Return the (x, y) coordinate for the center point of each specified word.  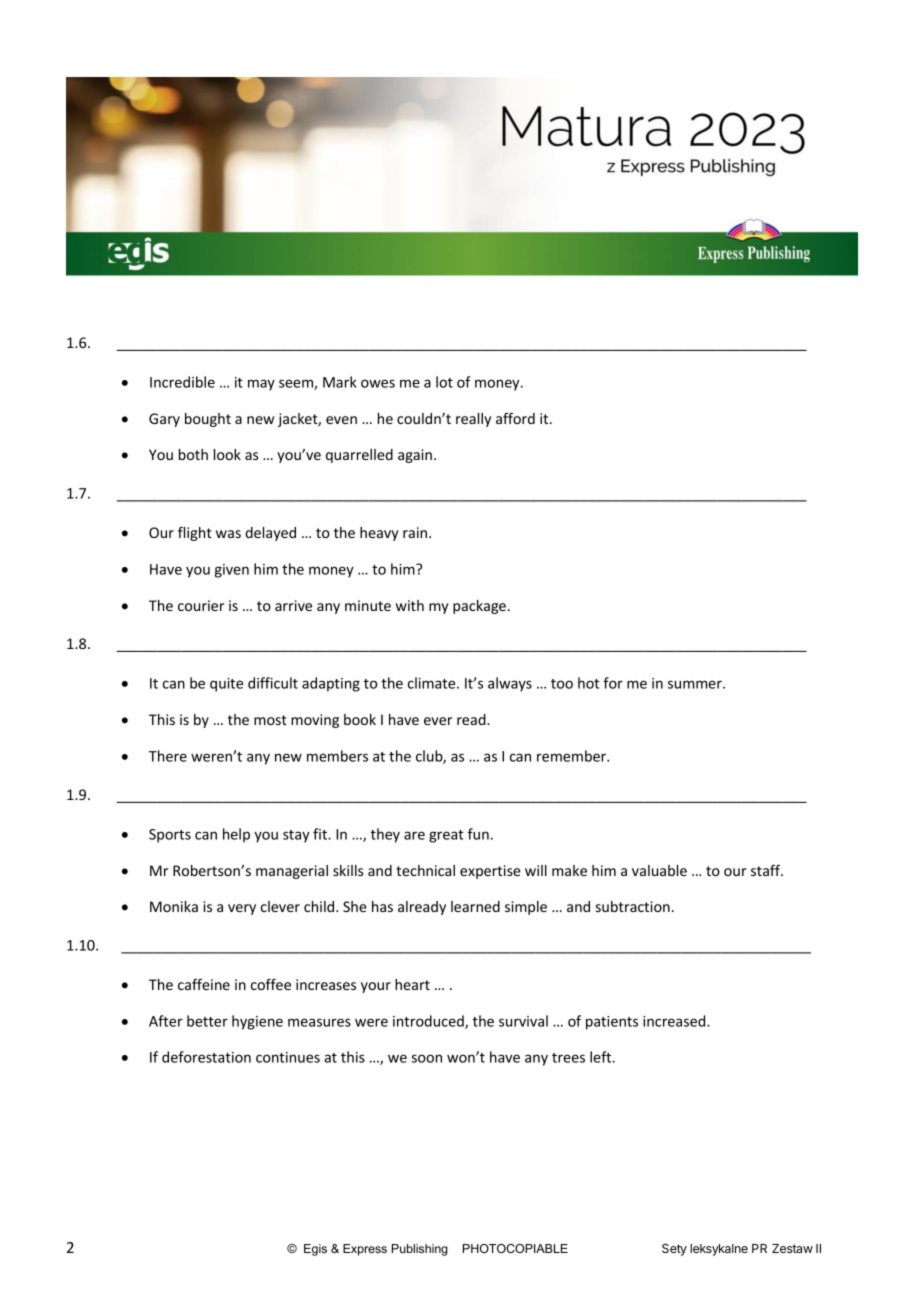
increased (675, 1021)
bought (208, 420)
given (232, 571)
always (510, 684)
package (479, 607)
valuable (659, 870)
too (562, 684)
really (473, 420)
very (242, 909)
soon (426, 1058)
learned (475, 906)
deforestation (206, 1057)
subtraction (633, 906)
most (270, 720)
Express (365, 1250)
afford (515, 418)
